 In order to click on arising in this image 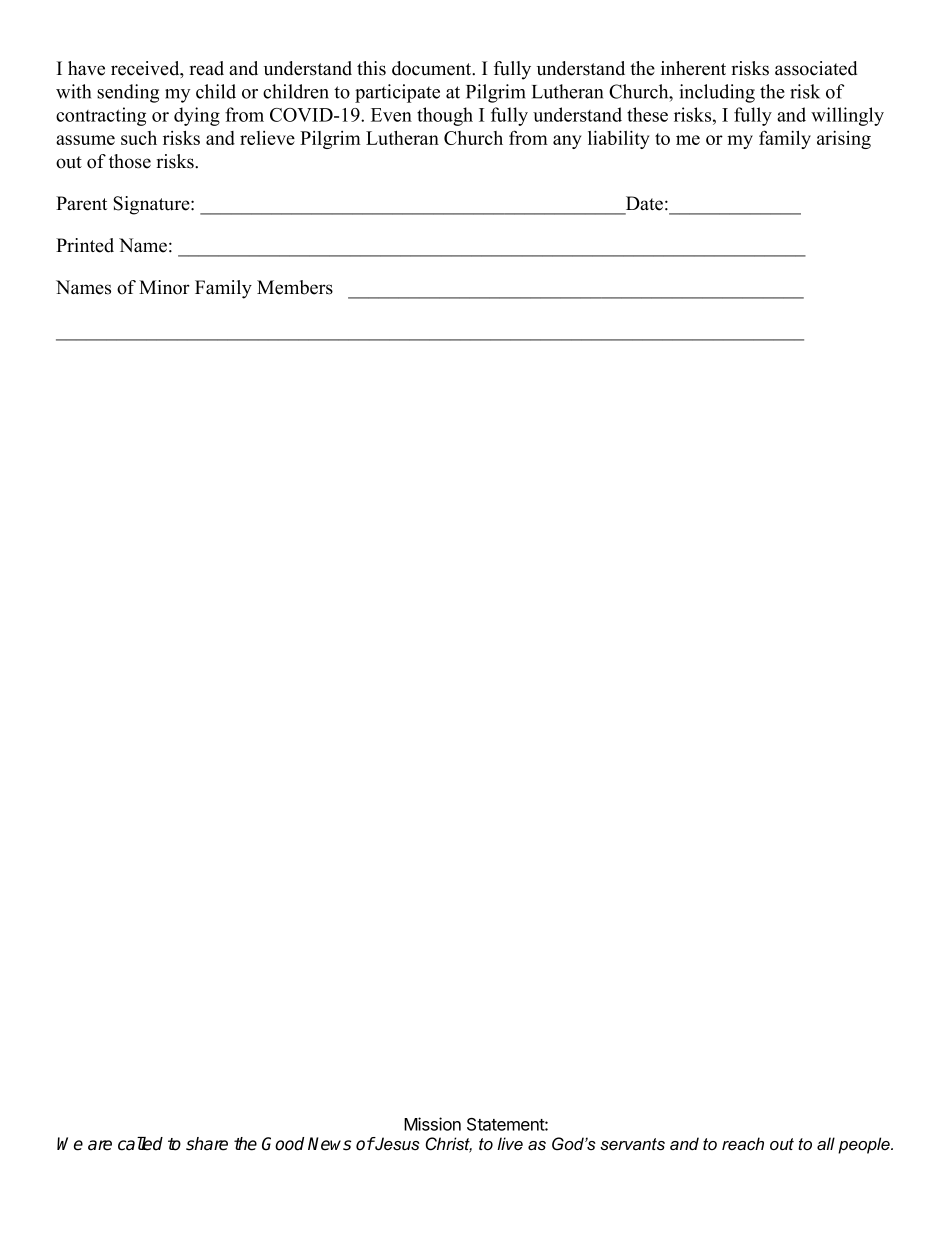, I will do `click(844, 139)`.
